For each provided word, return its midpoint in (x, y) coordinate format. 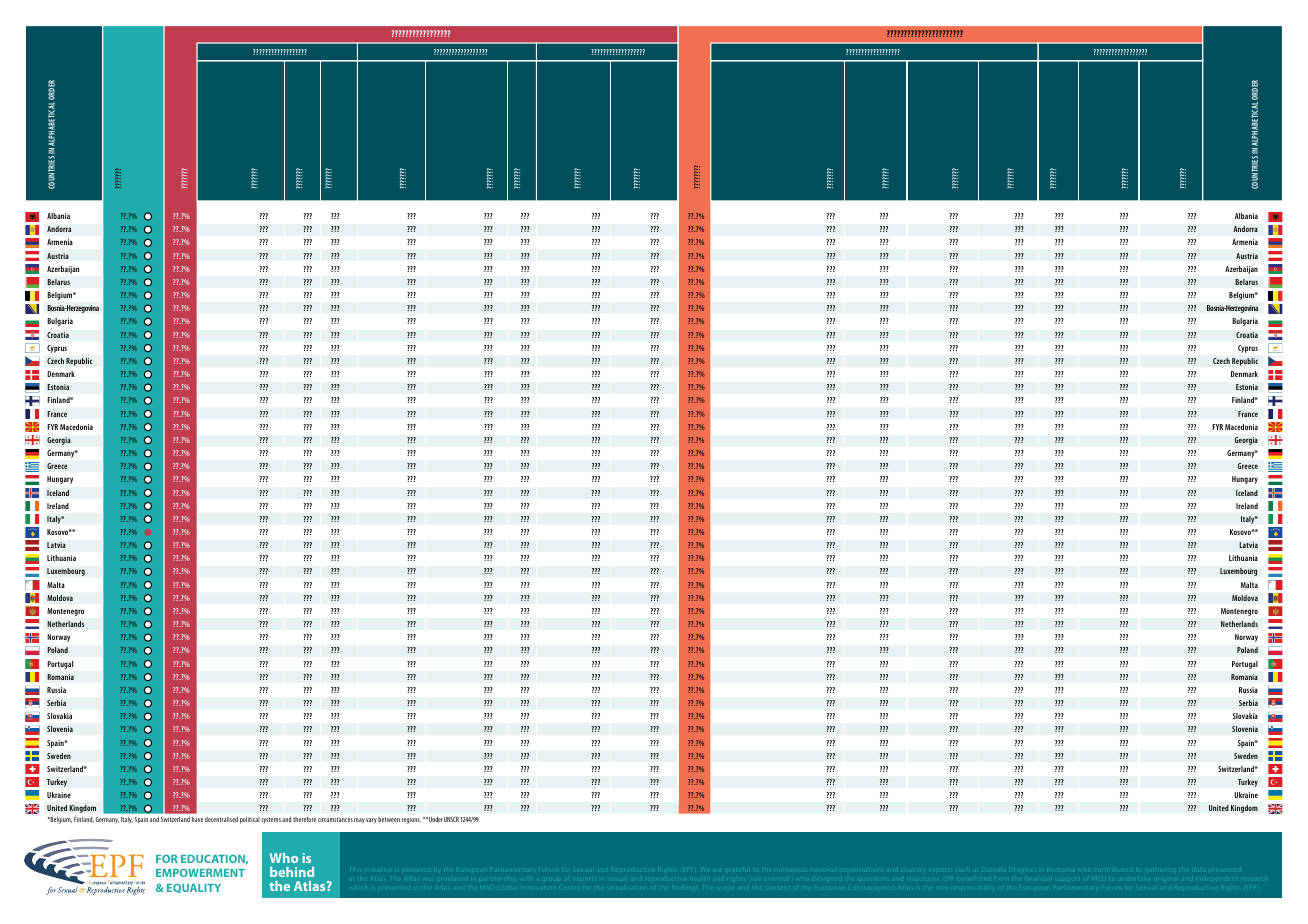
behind (292, 872)
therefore (304, 819)
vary (371, 821)
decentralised (221, 819)
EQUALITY (194, 888)
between (389, 819)
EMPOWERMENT (200, 873)
